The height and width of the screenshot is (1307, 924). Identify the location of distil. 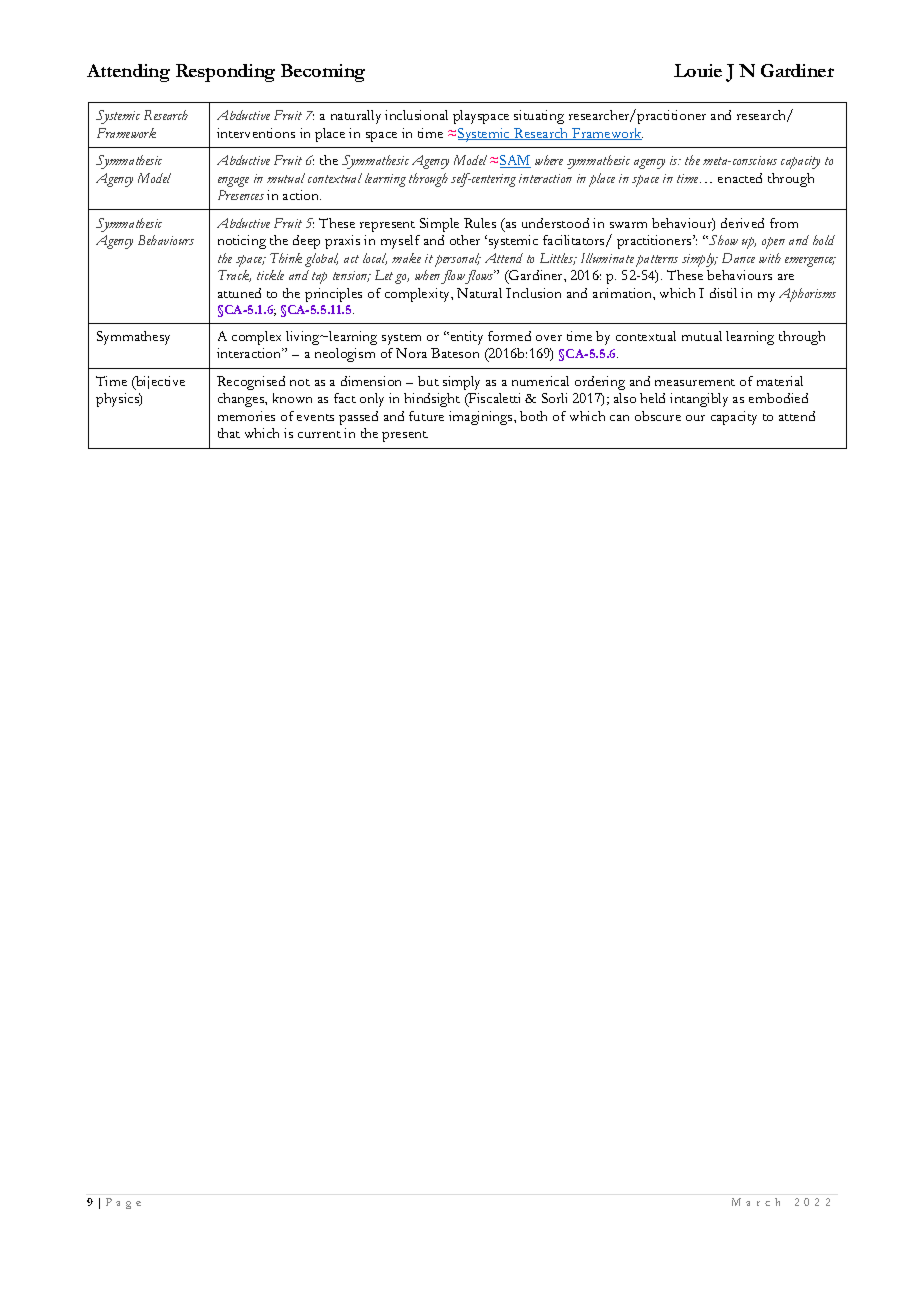
(723, 293).
